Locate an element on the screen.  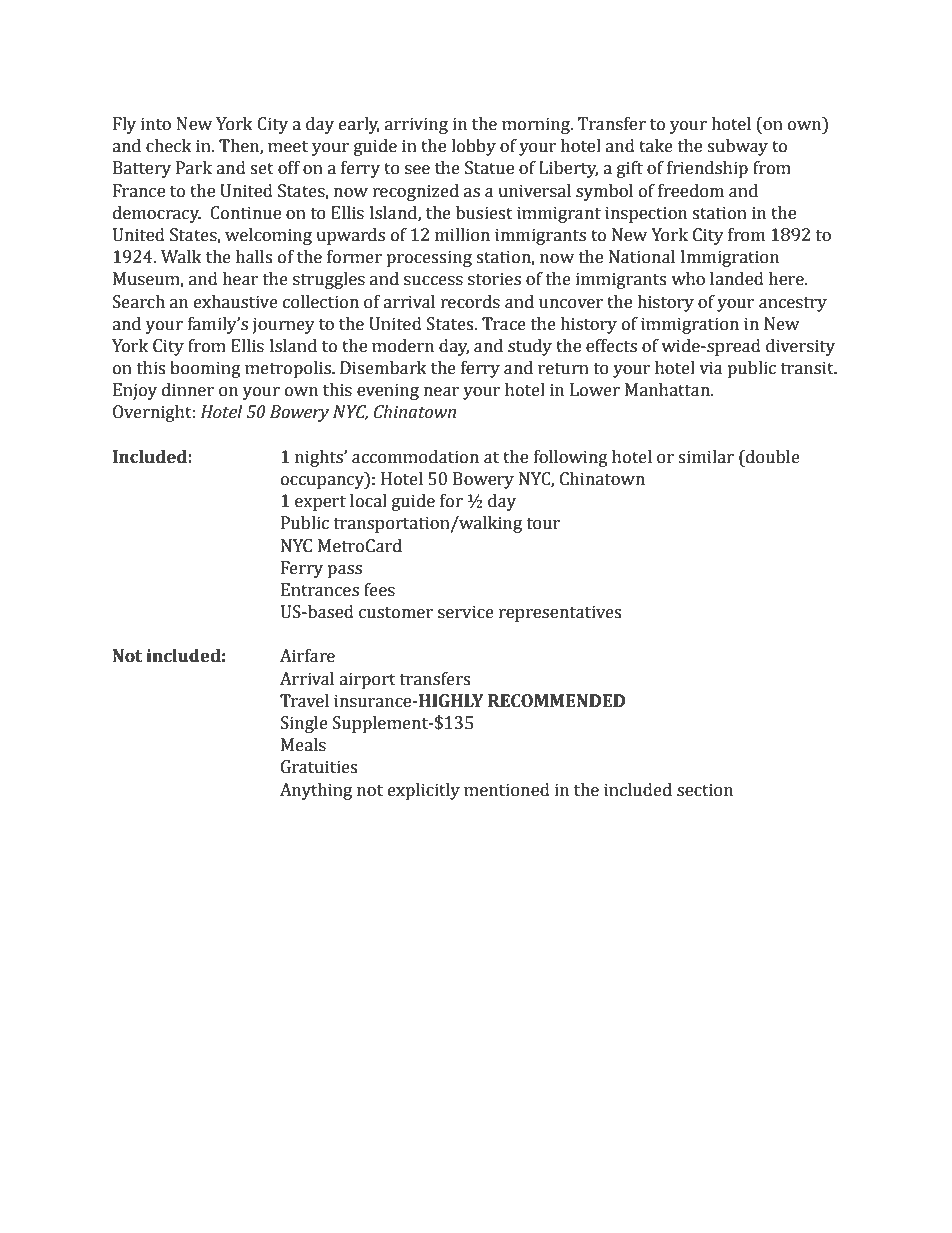
subway is located at coordinates (737, 147).
